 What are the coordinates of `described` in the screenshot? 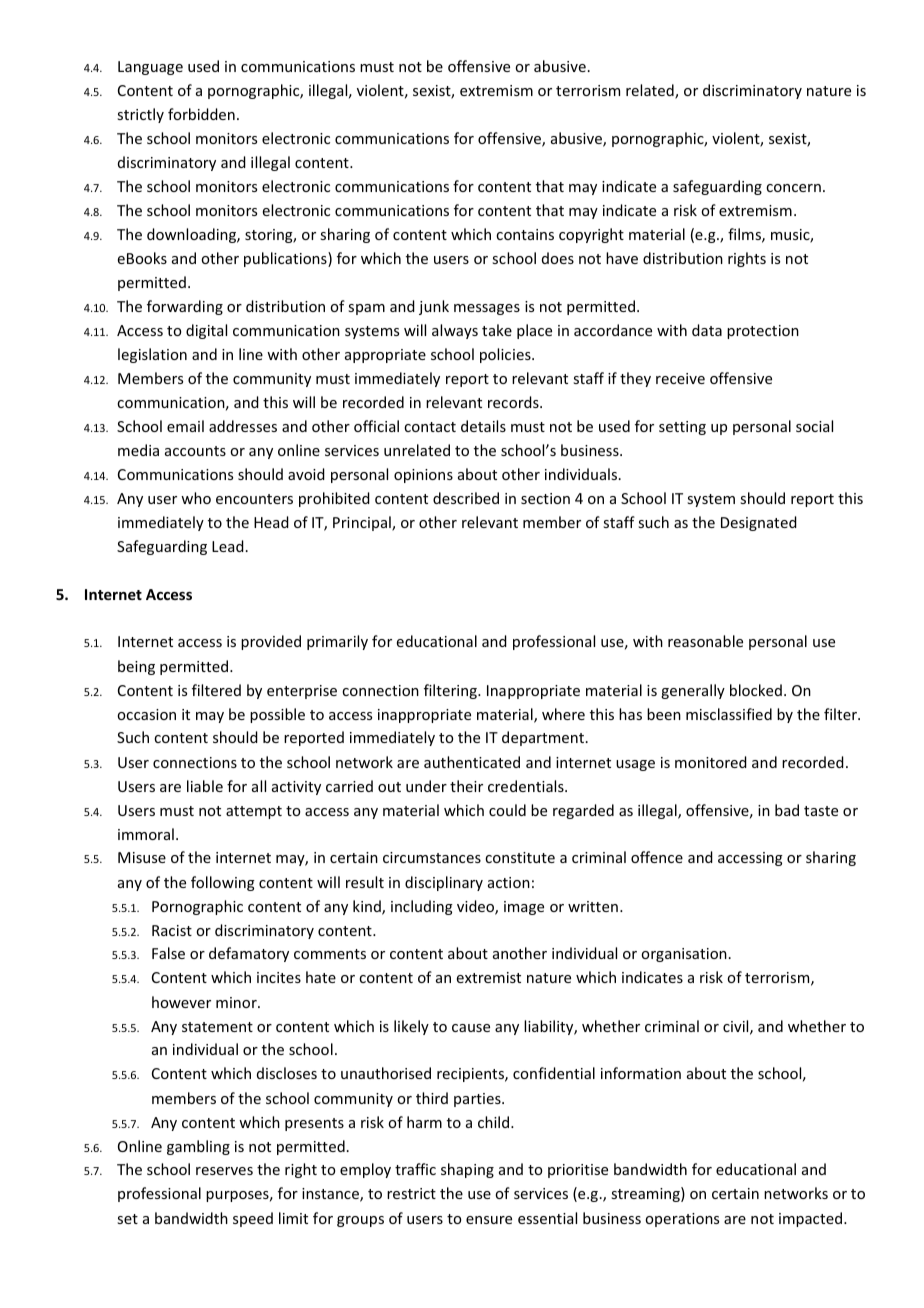 It's located at (466, 498).
